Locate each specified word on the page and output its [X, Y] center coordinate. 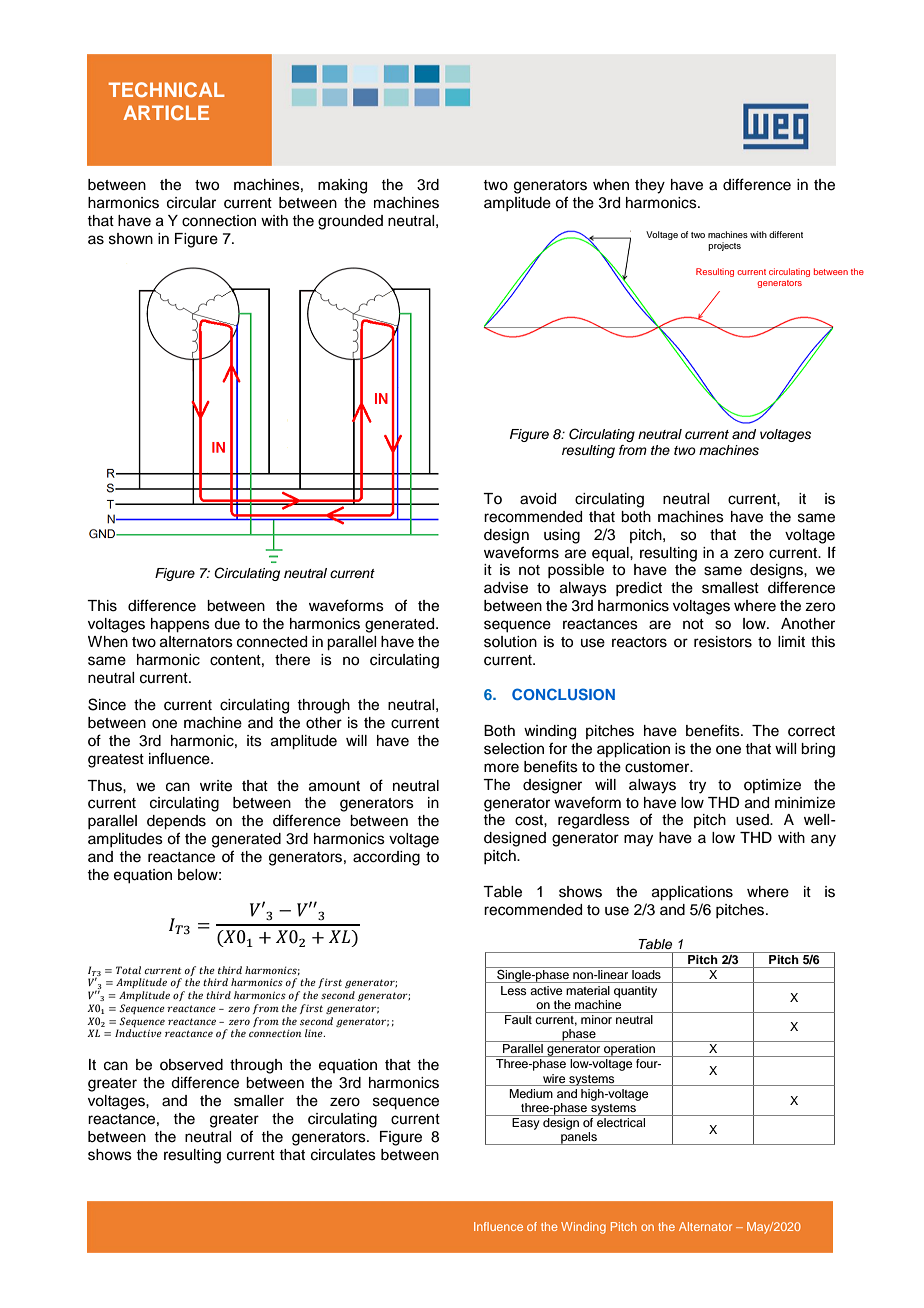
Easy [526, 1124]
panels [579, 1138]
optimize [772, 786]
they [650, 186]
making [342, 186]
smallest [730, 588]
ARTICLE [166, 112]
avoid [538, 499]
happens [180, 625]
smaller [259, 1101]
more [501, 768]
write [216, 786]
